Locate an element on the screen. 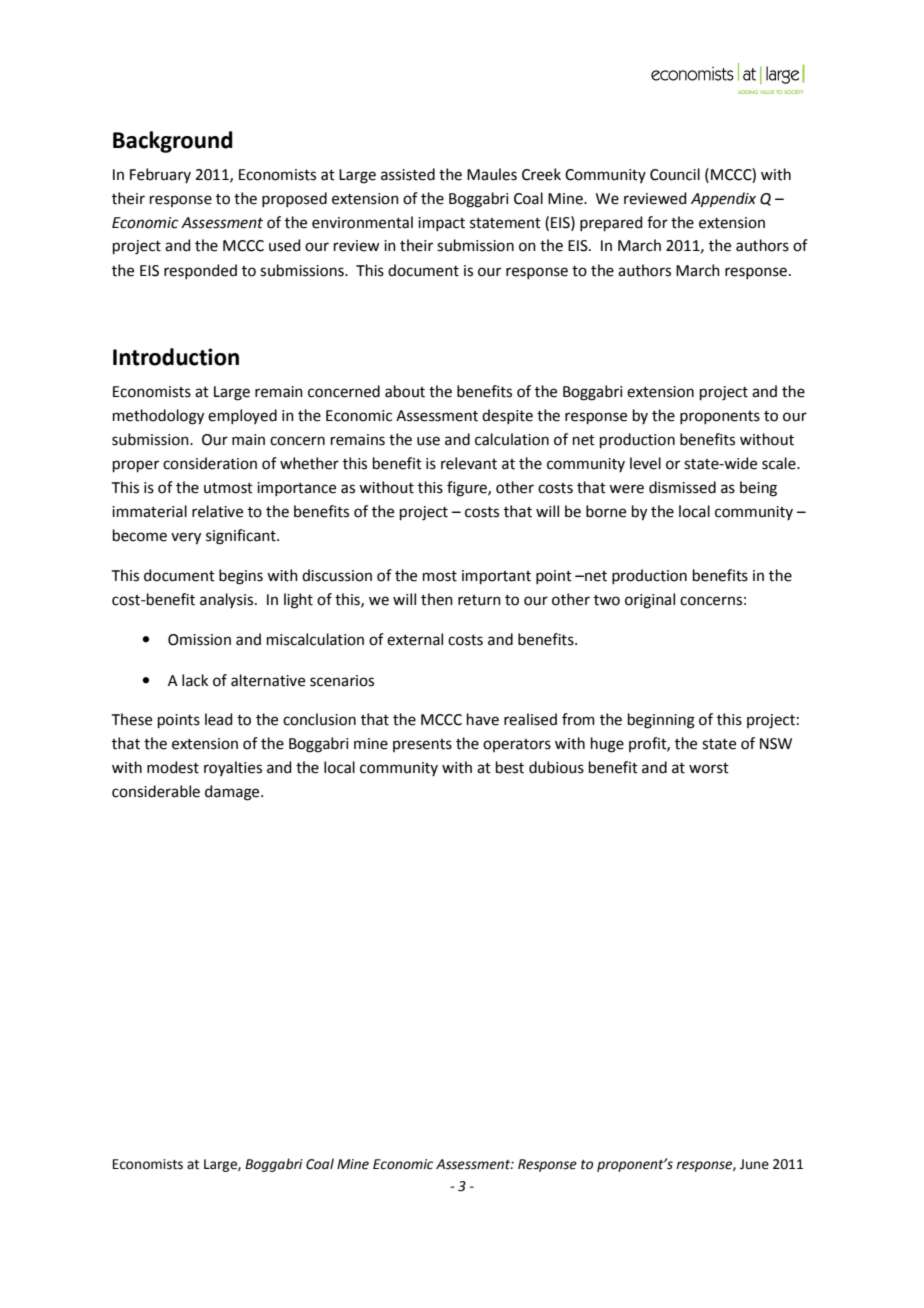  damage is located at coordinates (233, 793).
